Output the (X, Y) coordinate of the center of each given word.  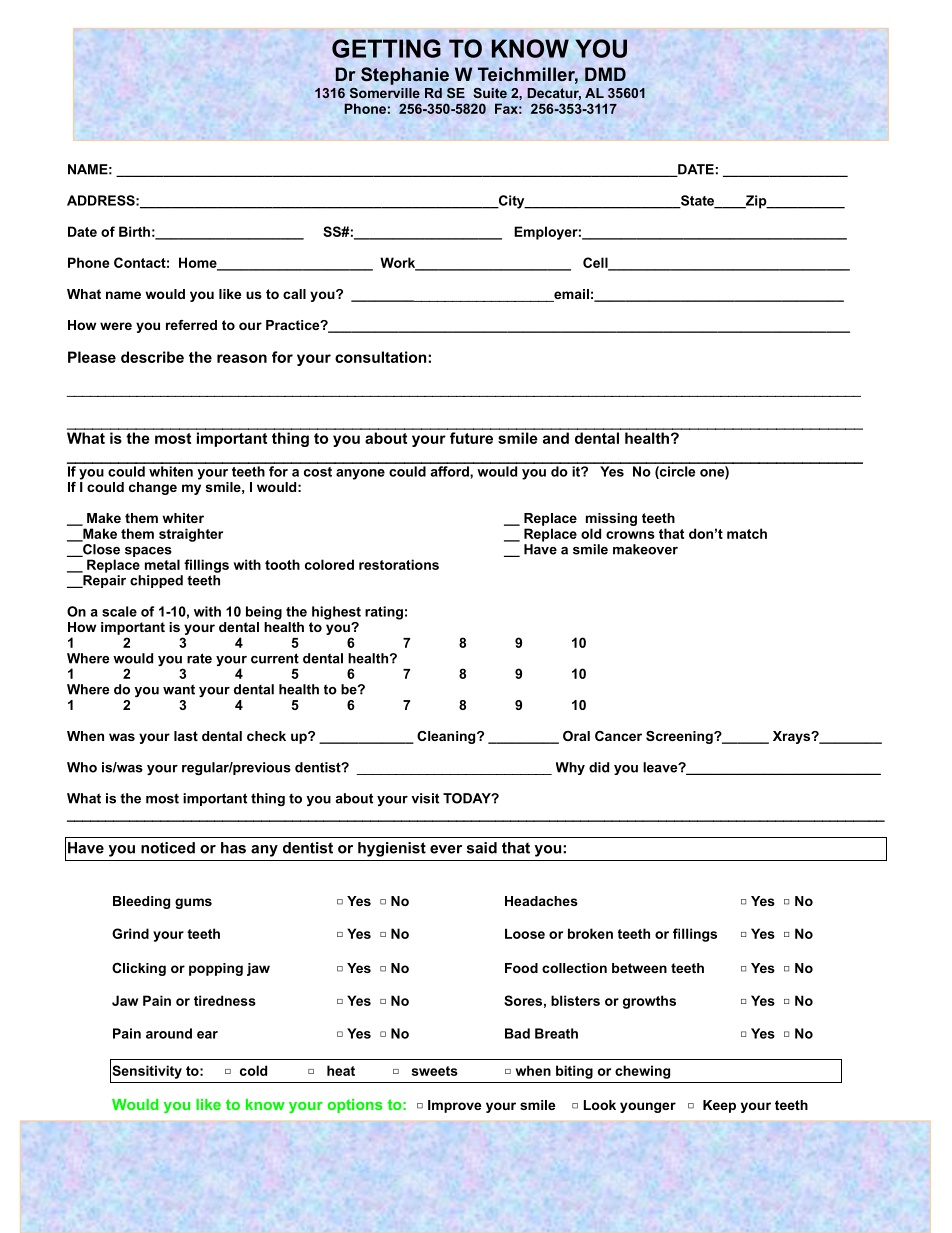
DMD (605, 74)
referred (191, 325)
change (153, 488)
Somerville (385, 93)
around (169, 1033)
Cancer (618, 736)
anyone (360, 474)
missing (611, 519)
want (179, 689)
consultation (382, 357)
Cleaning (447, 737)
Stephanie (405, 76)
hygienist (392, 849)
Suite (490, 93)
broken (590, 933)
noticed (168, 848)
